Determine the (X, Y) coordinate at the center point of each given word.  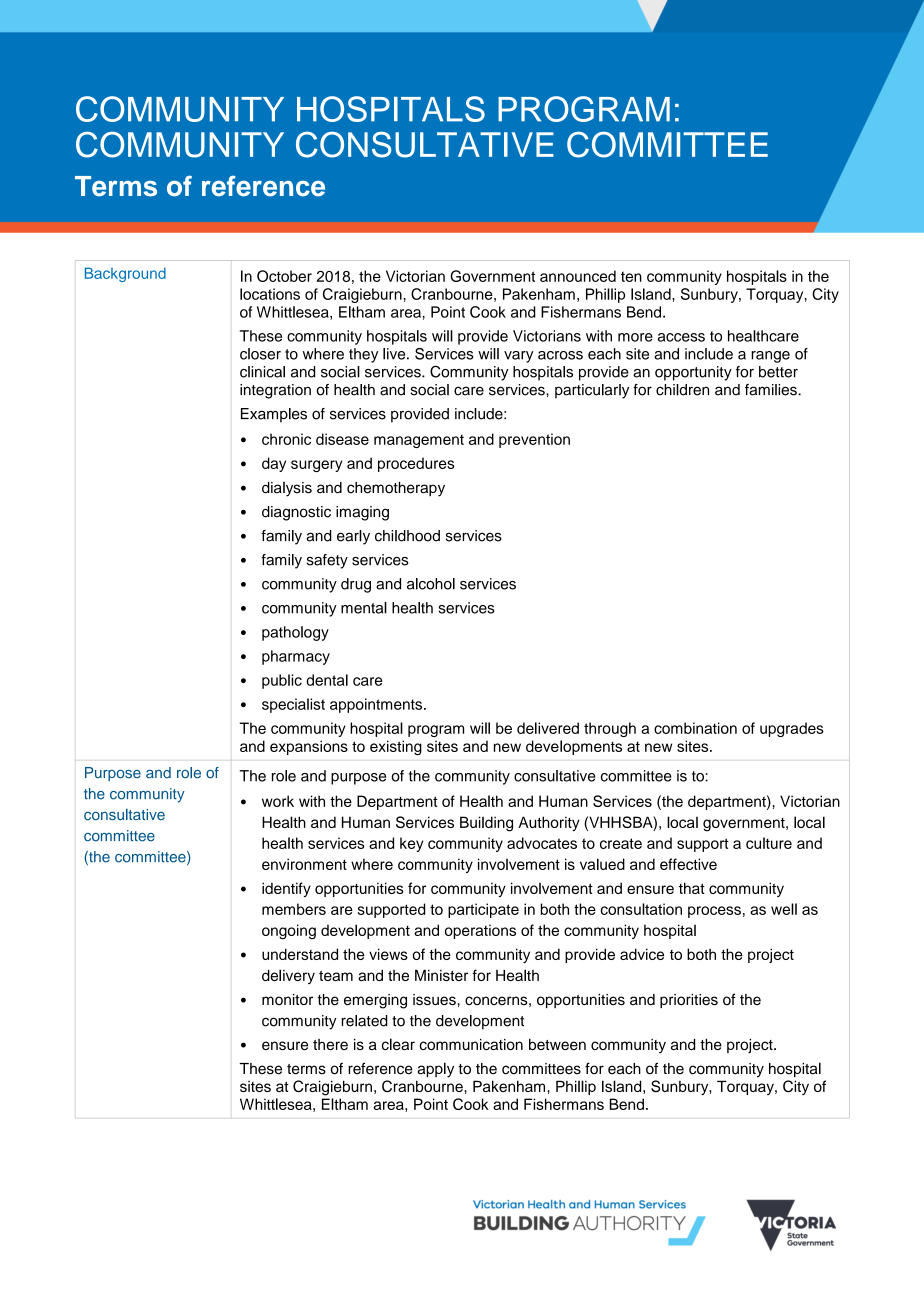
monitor (287, 999)
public (282, 681)
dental (327, 680)
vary (518, 357)
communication (471, 1044)
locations (270, 294)
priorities (689, 1001)
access (681, 337)
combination (695, 728)
